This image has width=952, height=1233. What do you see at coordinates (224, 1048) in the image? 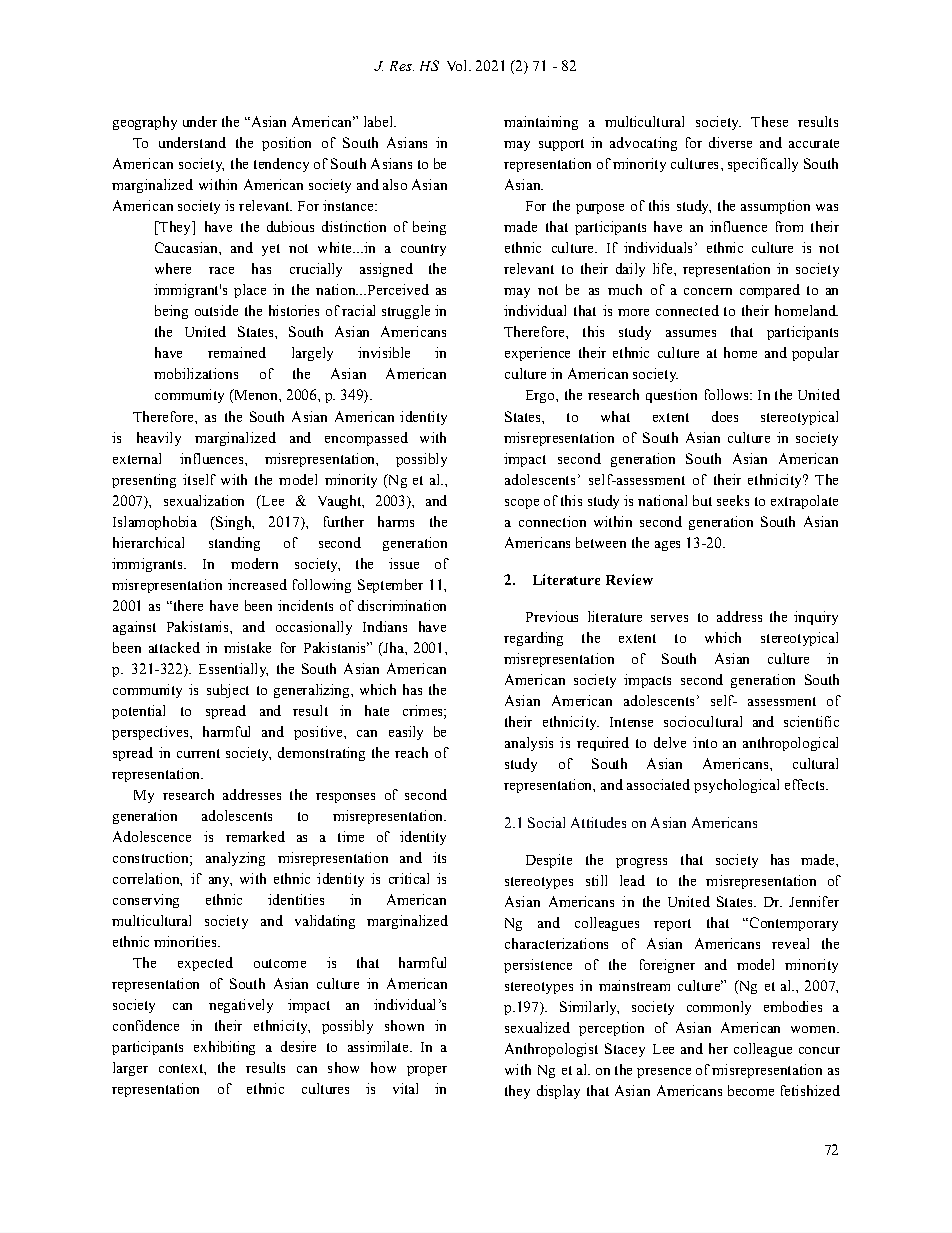
I see `exhibiting` at bounding box center [224, 1048].
